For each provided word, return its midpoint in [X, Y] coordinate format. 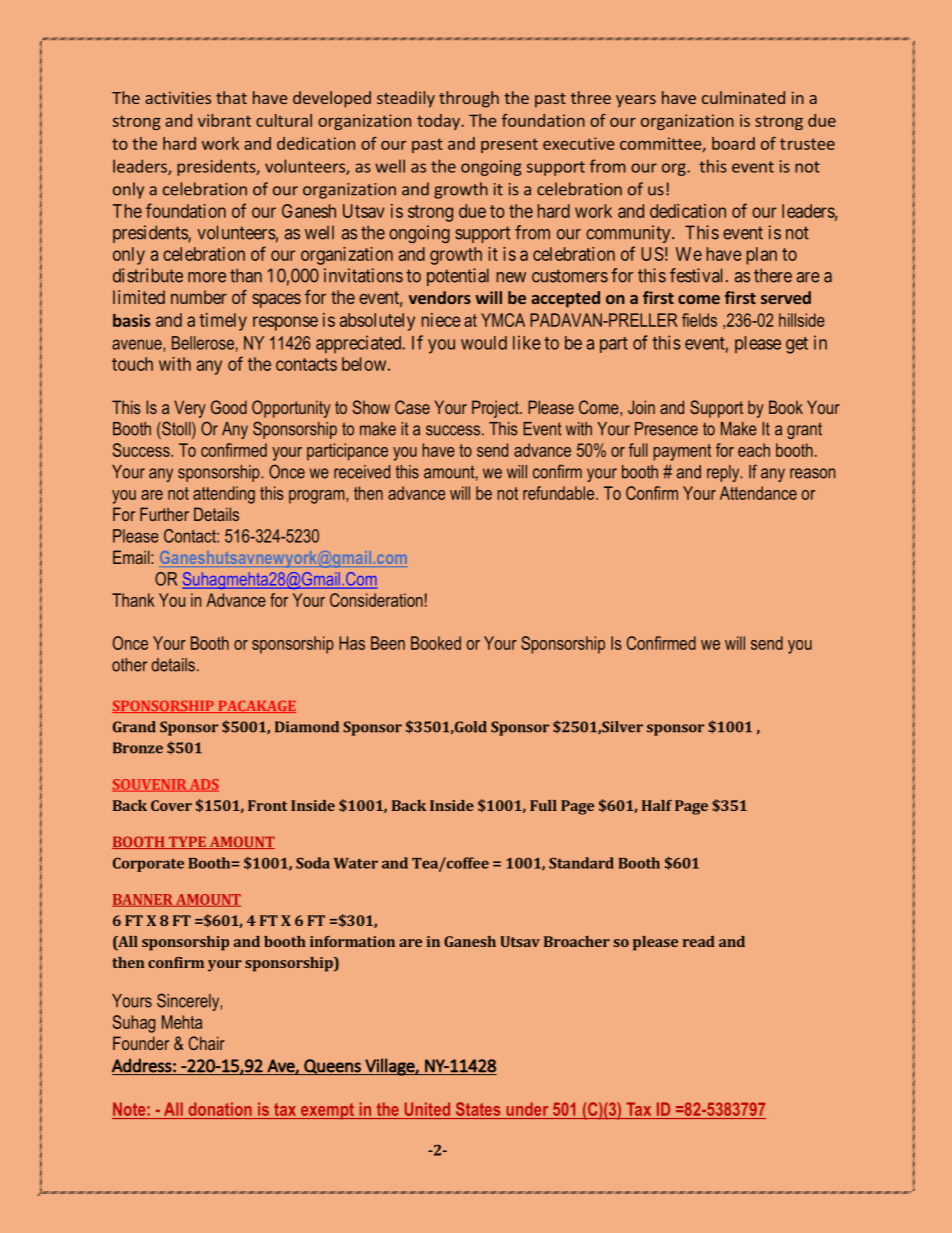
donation [220, 1110]
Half [657, 805]
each [754, 450]
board [733, 143]
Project [496, 409]
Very [190, 409]
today [439, 122]
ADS [203, 785]
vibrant [224, 120]
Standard [581, 863]
